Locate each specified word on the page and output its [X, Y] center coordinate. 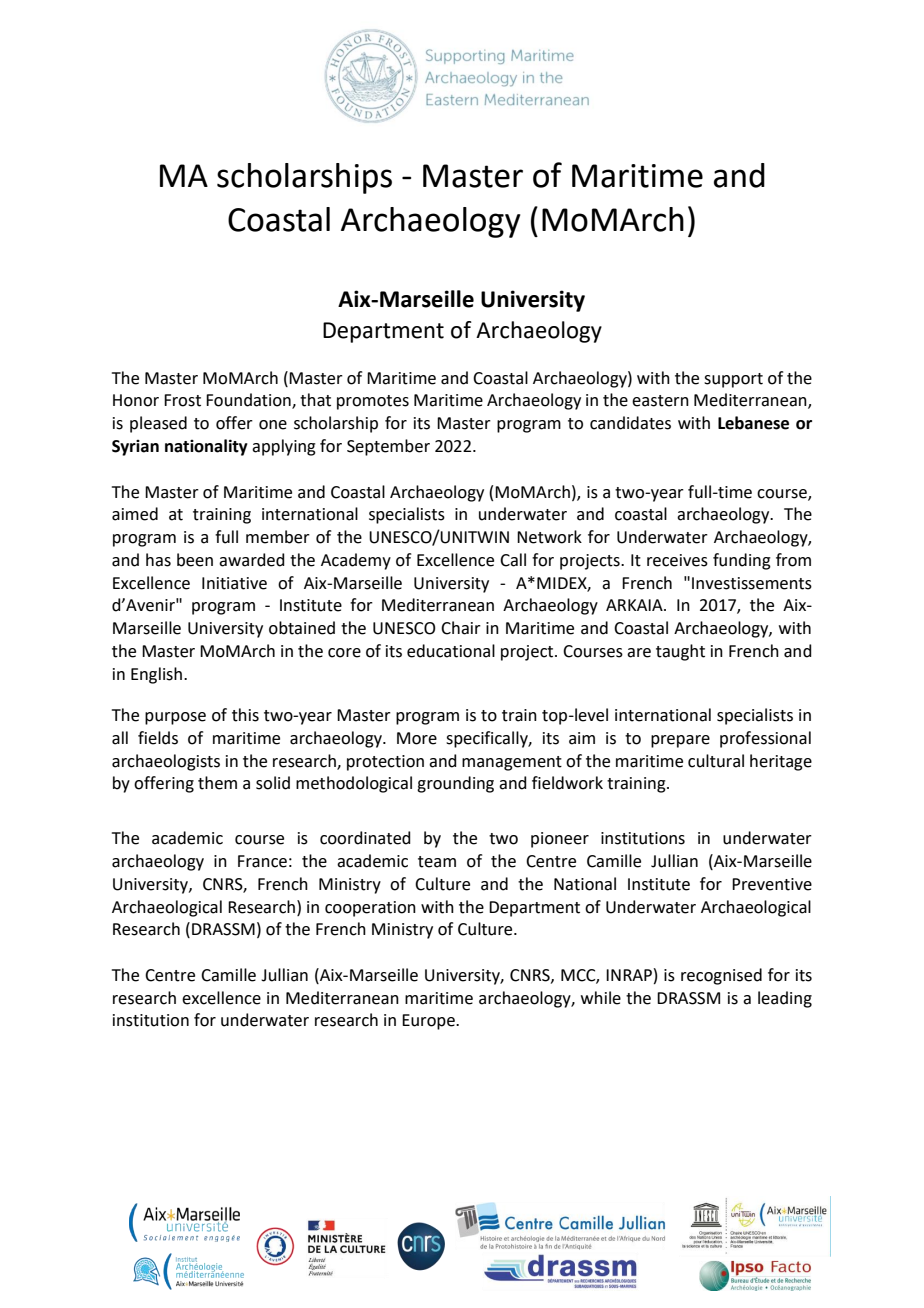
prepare [680, 741]
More [417, 738]
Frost [182, 400]
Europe [429, 1022]
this [245, 715]
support [733, 380]
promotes [373, 402]
